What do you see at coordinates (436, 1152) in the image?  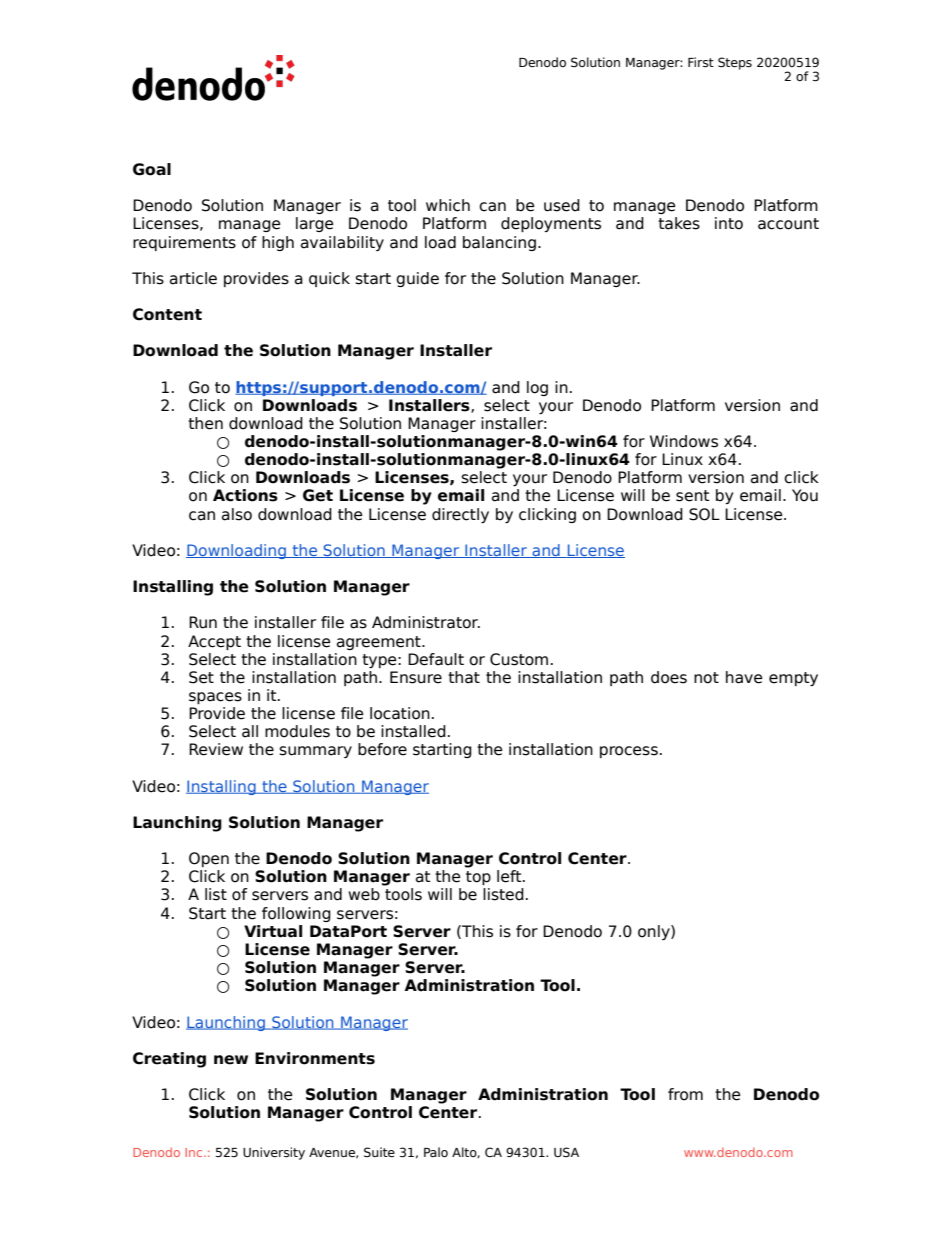 I see `Palo` at bounding box center [436, 1152].
